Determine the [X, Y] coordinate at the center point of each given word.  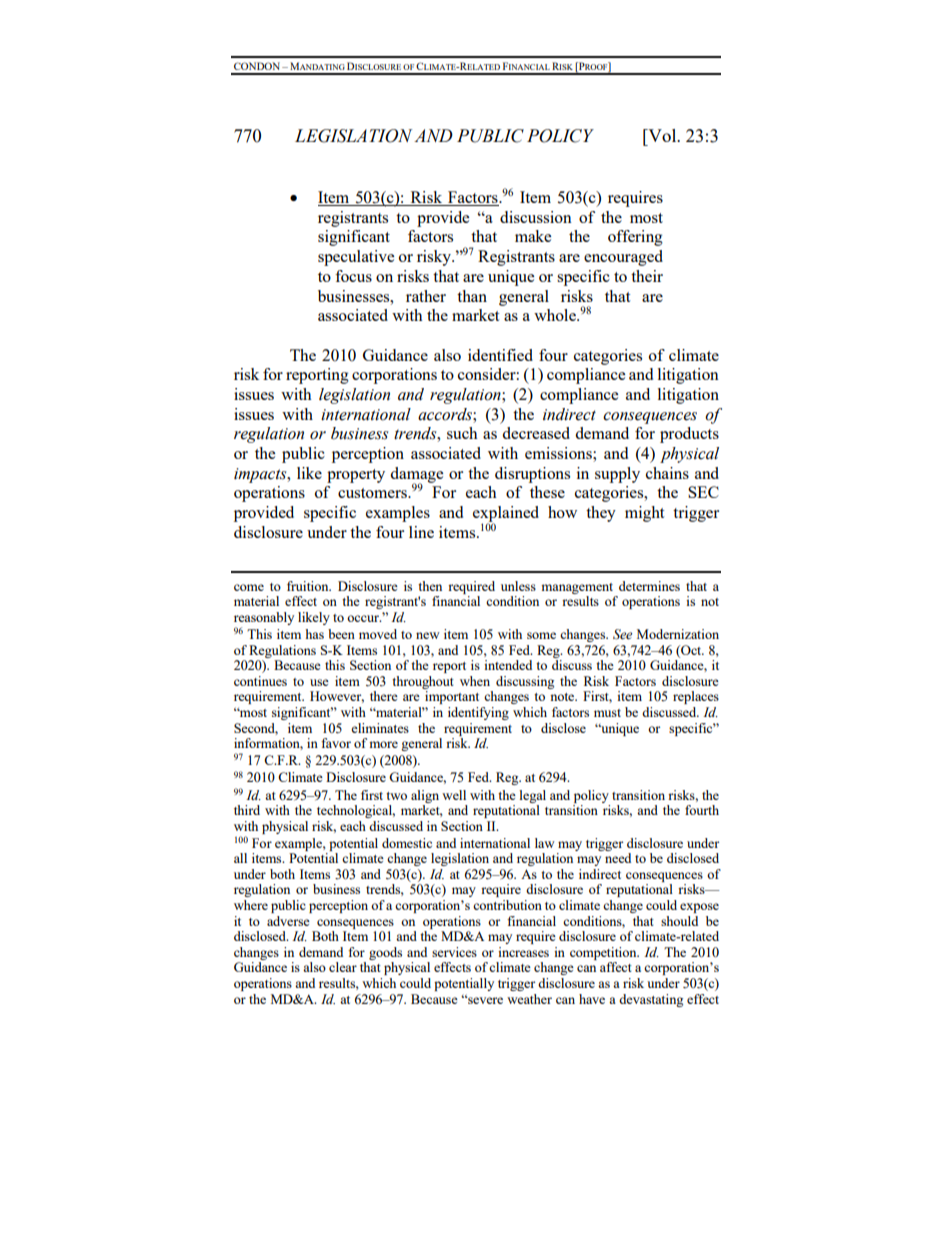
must [607, 713]
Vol [662, 135]
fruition [309, 586]
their [647, 276]
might [644, 514]
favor [336, 743]
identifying [478, 713]
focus [353, 276]
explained [506, 515]
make [533, 236]
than [472, 296]
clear [343, 967]
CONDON [258, 66]
